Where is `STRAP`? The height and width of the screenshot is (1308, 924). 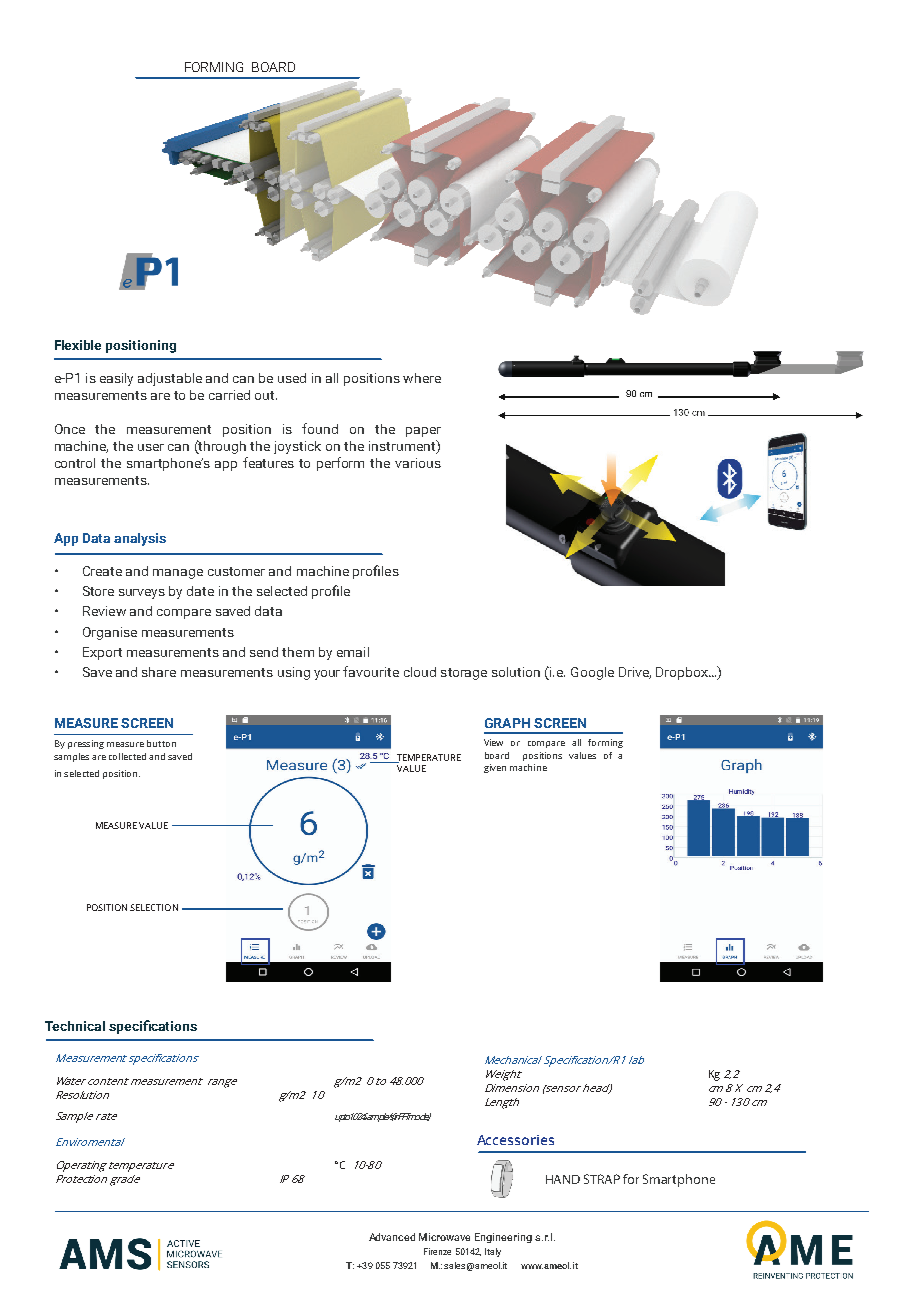
STRAP is located at coordinates (602, 1179).
